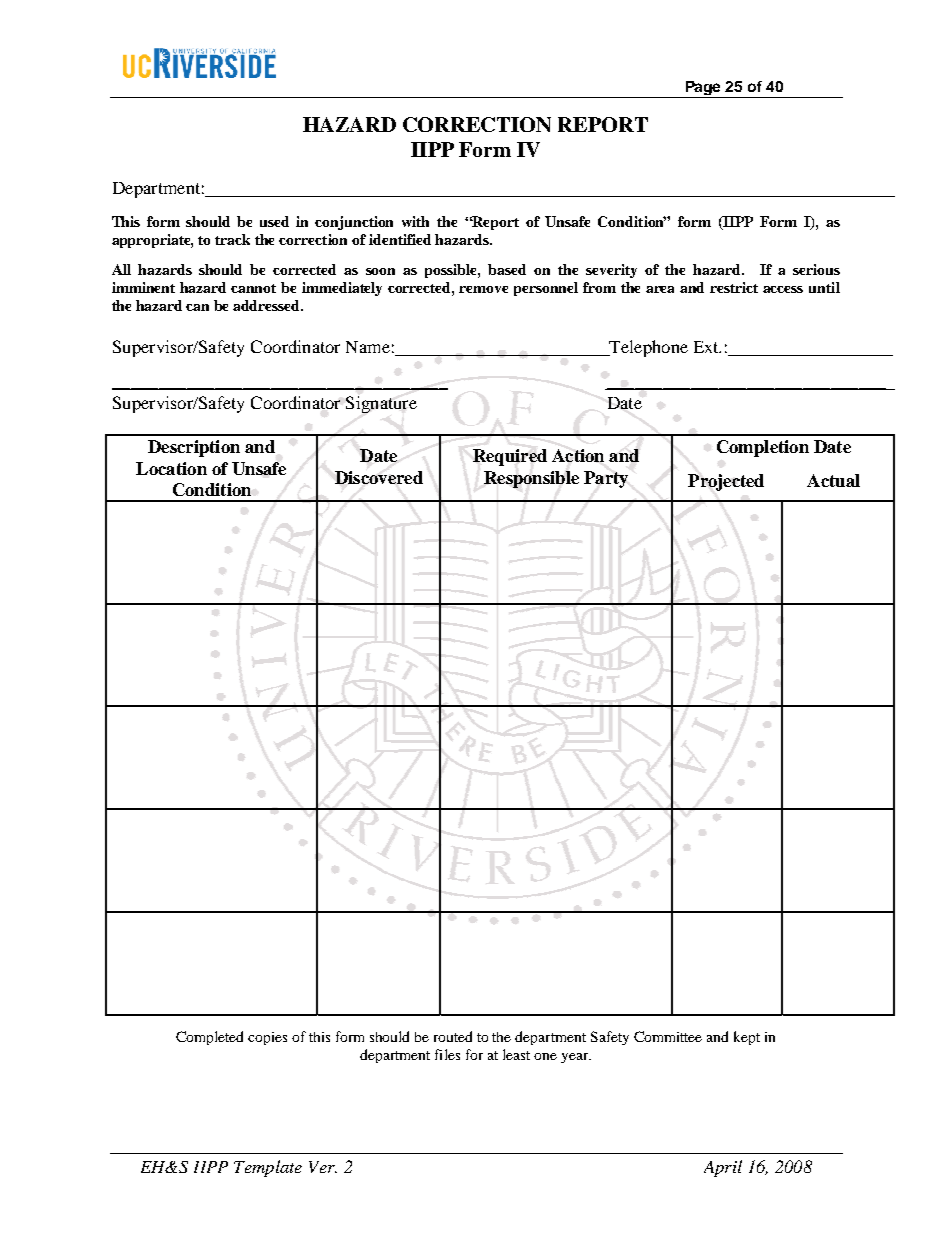 This document has height=1233, width=952. I want to click on Template, so click(268, 1168).
